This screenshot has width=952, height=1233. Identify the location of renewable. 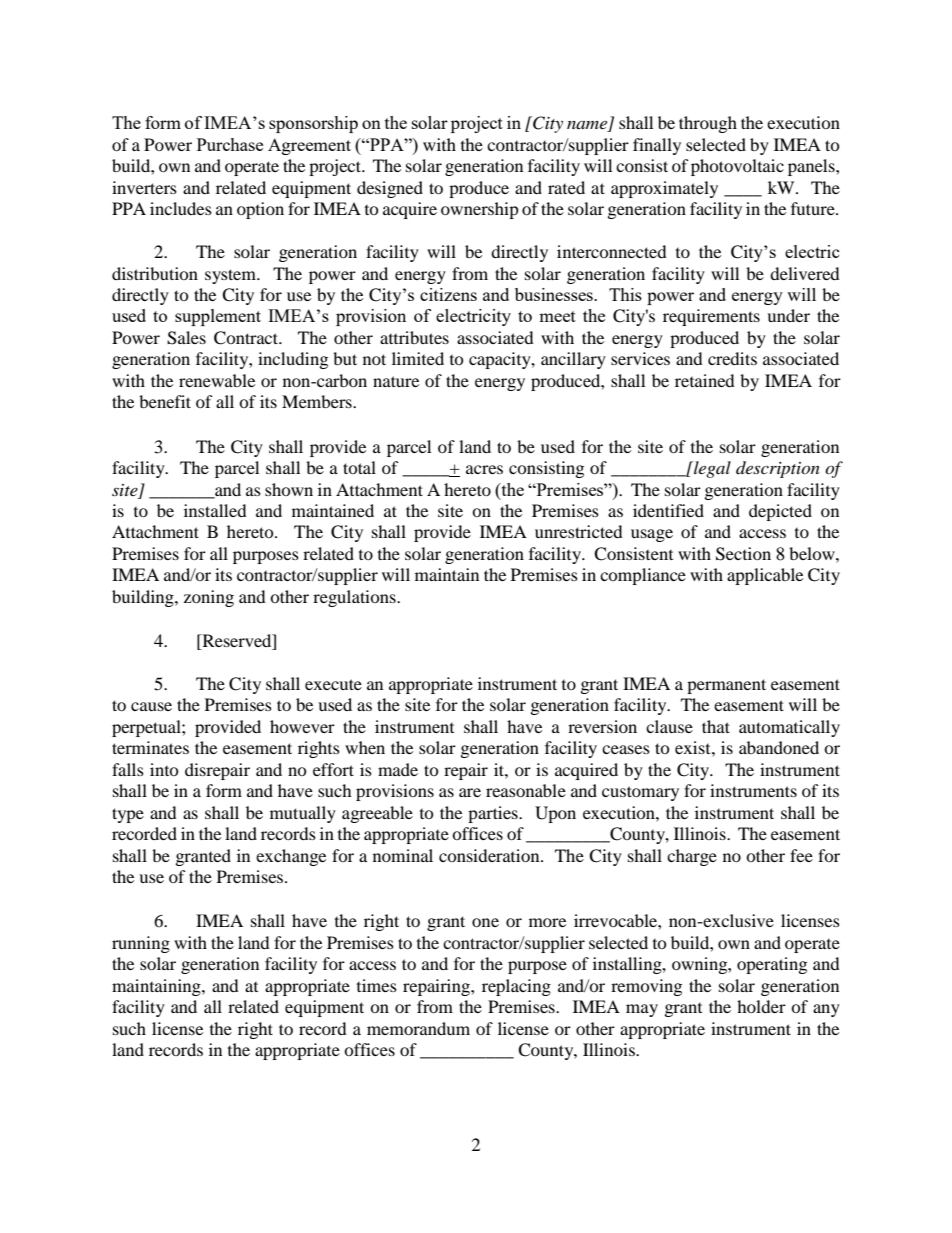
(217, 380).
